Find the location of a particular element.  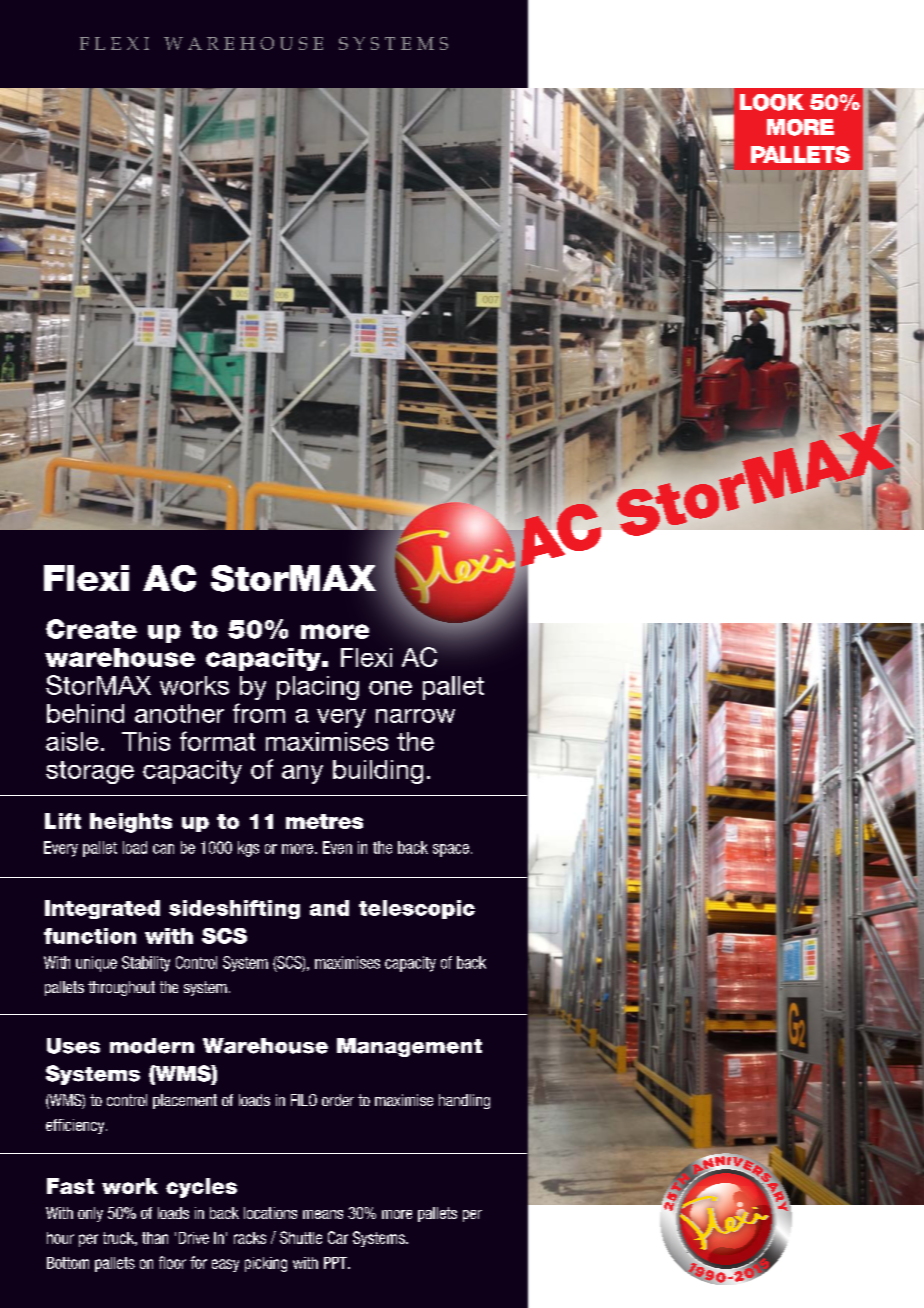

narrow is located at coordinates (415, 716).
